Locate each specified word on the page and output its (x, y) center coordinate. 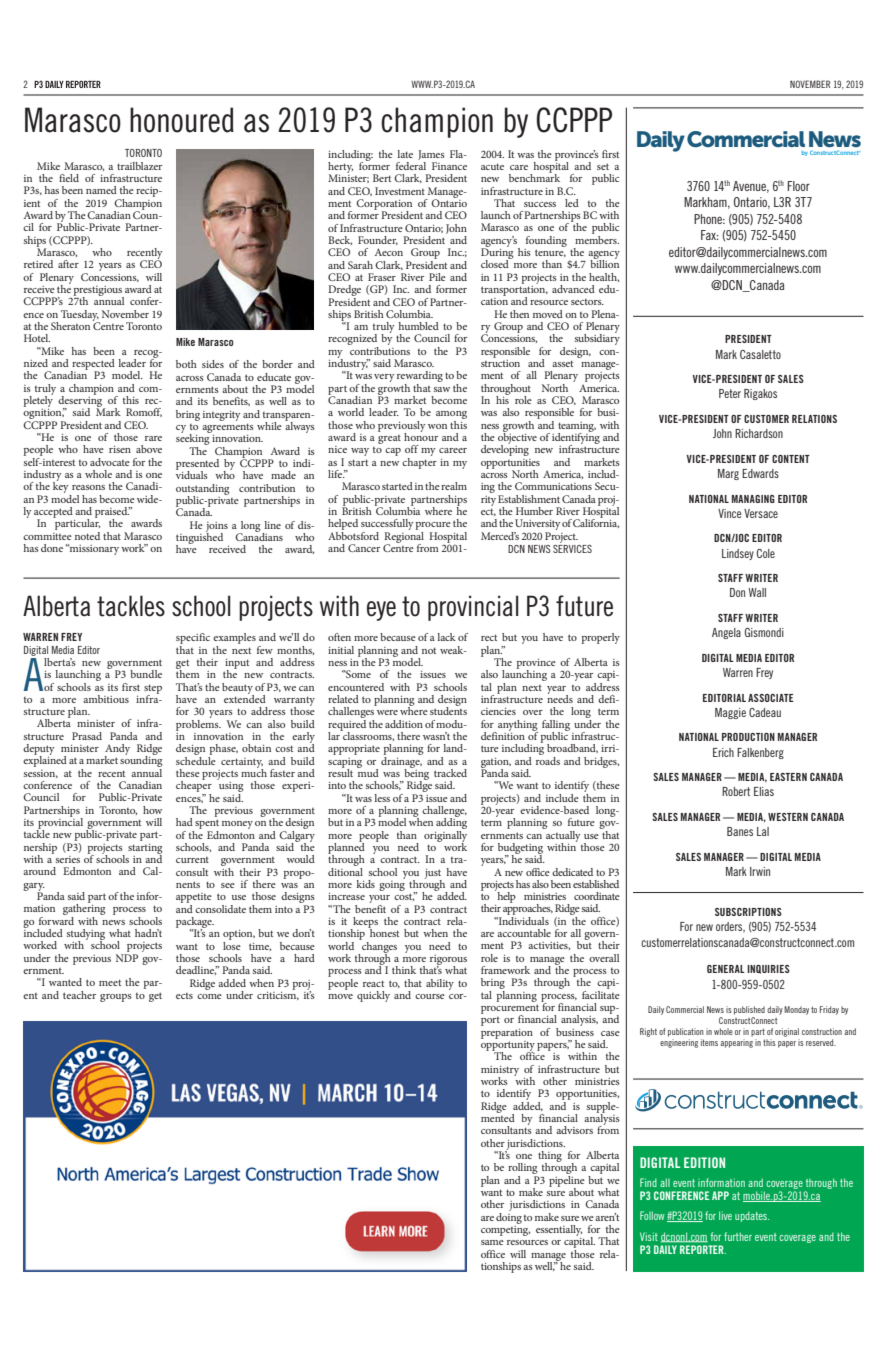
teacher (79, 995)
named (101, 190)
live (725, 1215)
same (492, 1242)
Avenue (751, 187)
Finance (449, 166)
